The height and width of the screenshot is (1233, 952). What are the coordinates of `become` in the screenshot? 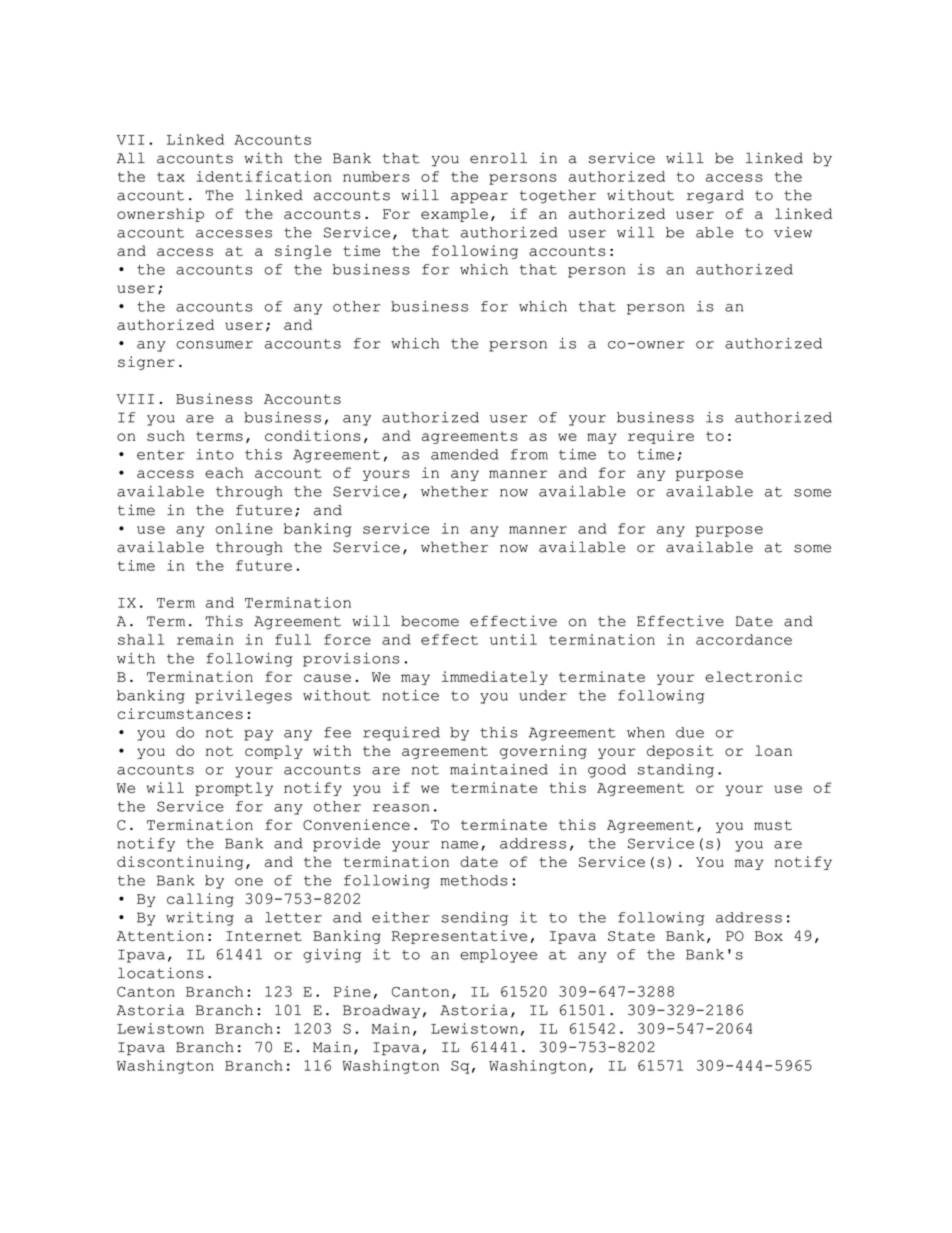 It's located at (430, 621).
